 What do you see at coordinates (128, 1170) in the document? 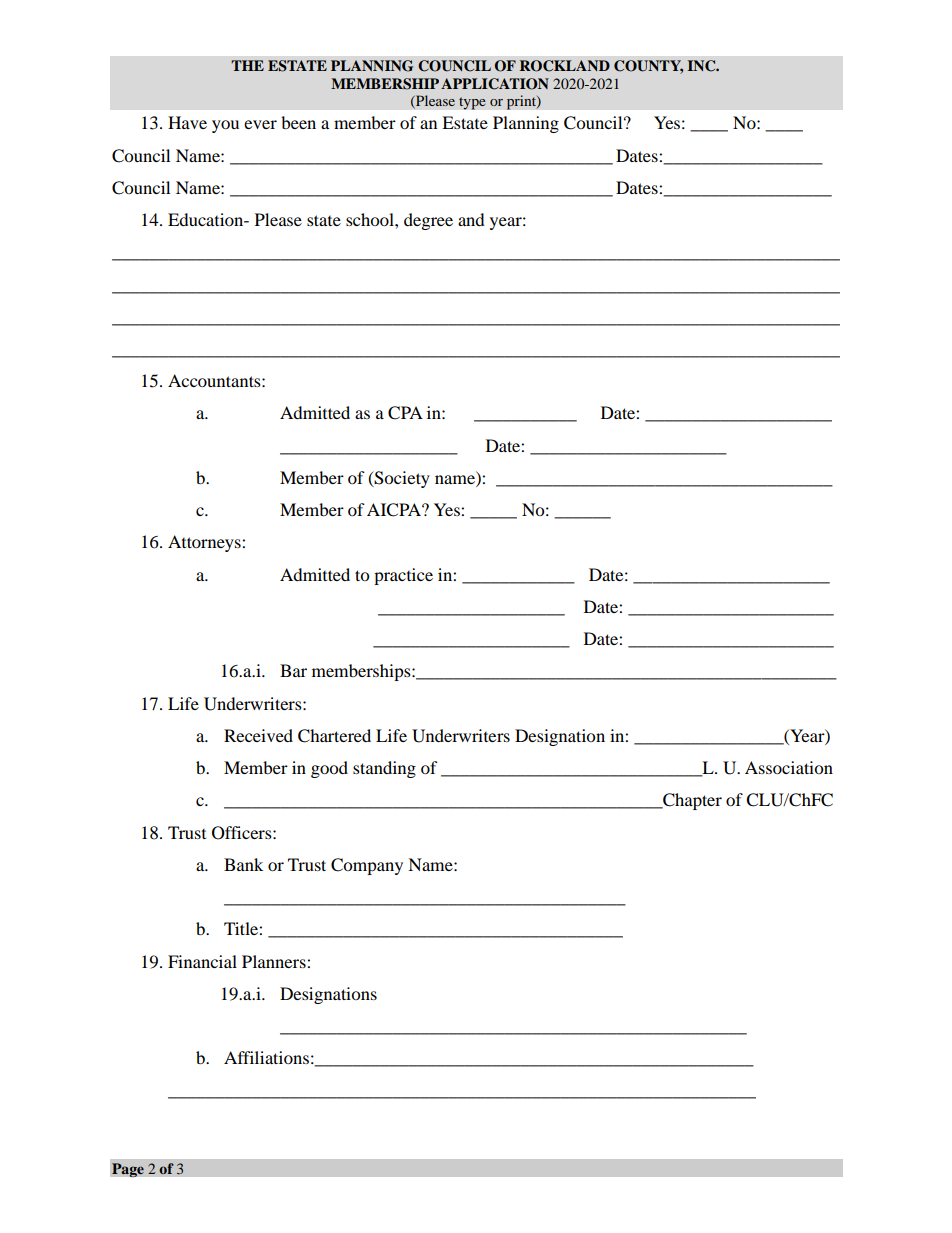
I see `Page` at bounding box center [128, 1170].
